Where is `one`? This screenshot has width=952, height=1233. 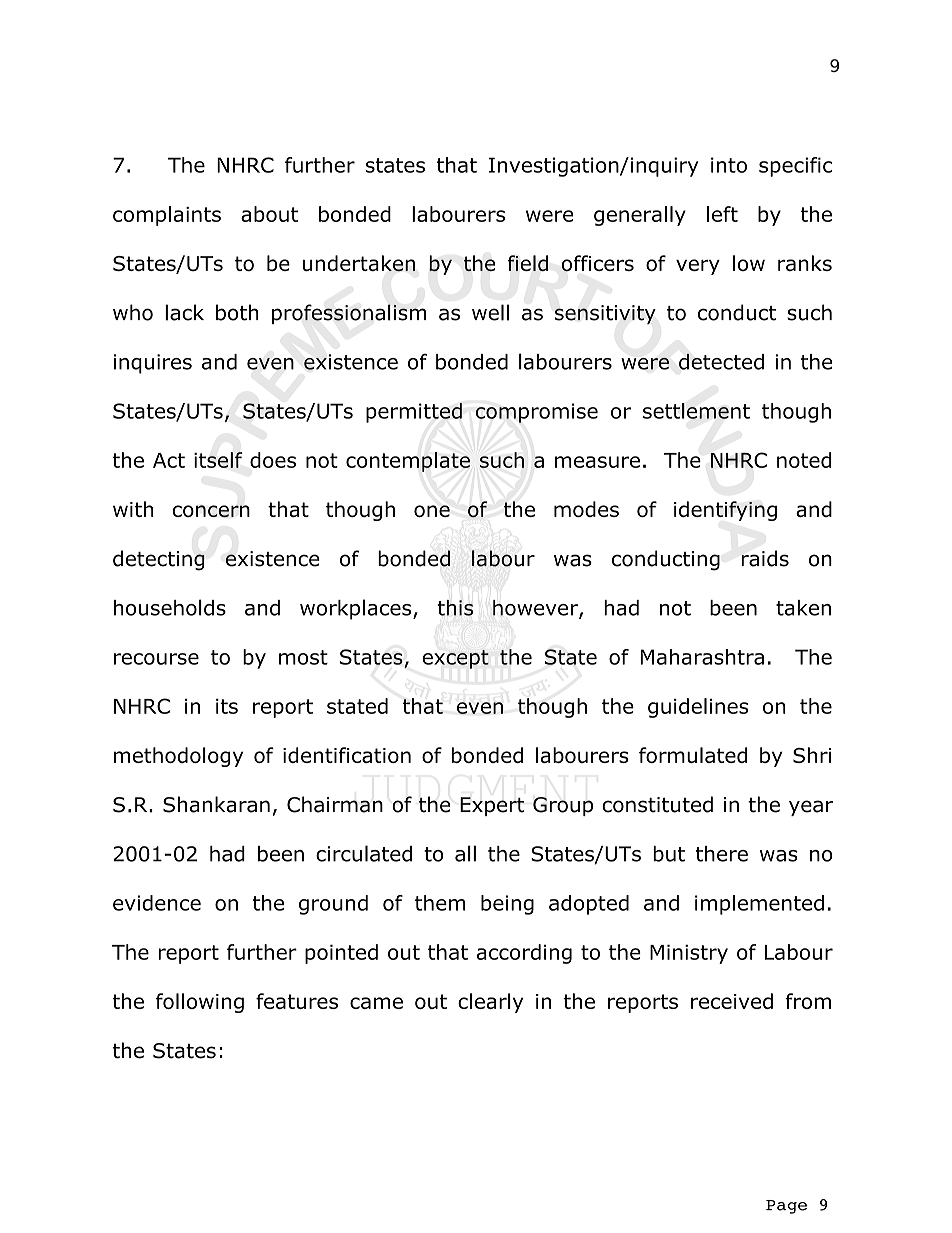
one is located at coordinates (432, 511).
